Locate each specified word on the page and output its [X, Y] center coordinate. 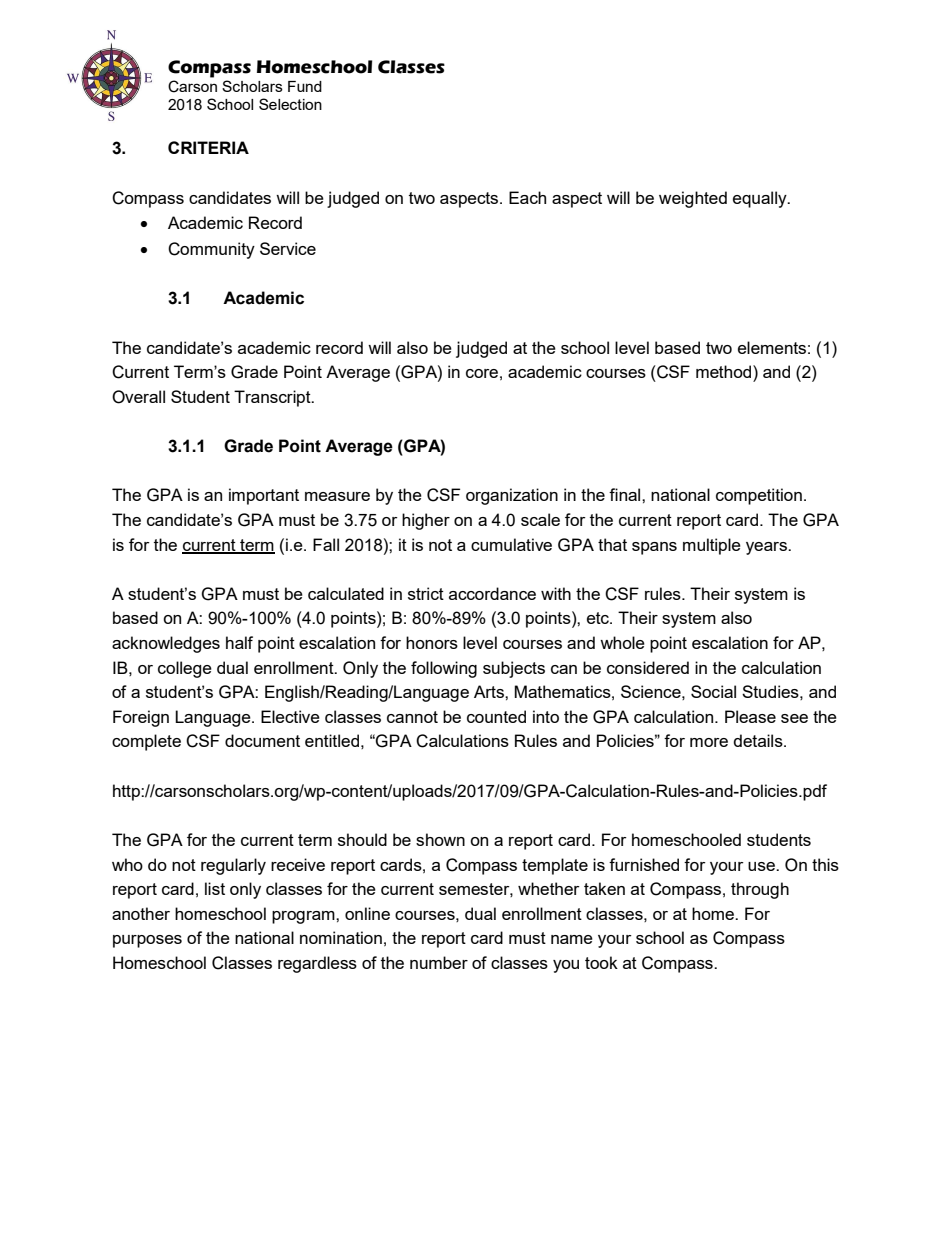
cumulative [511, 544]
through [760, 890]
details [759, 740]
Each [527, 197]
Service [288, 248]
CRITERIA [208, 147]
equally [761, 199]
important [264, 496]
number [439, 962]
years [767, 548]
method [725, 371]
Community [211, 250]
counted [496, 716]
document [262, 740]
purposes [147, 941]
